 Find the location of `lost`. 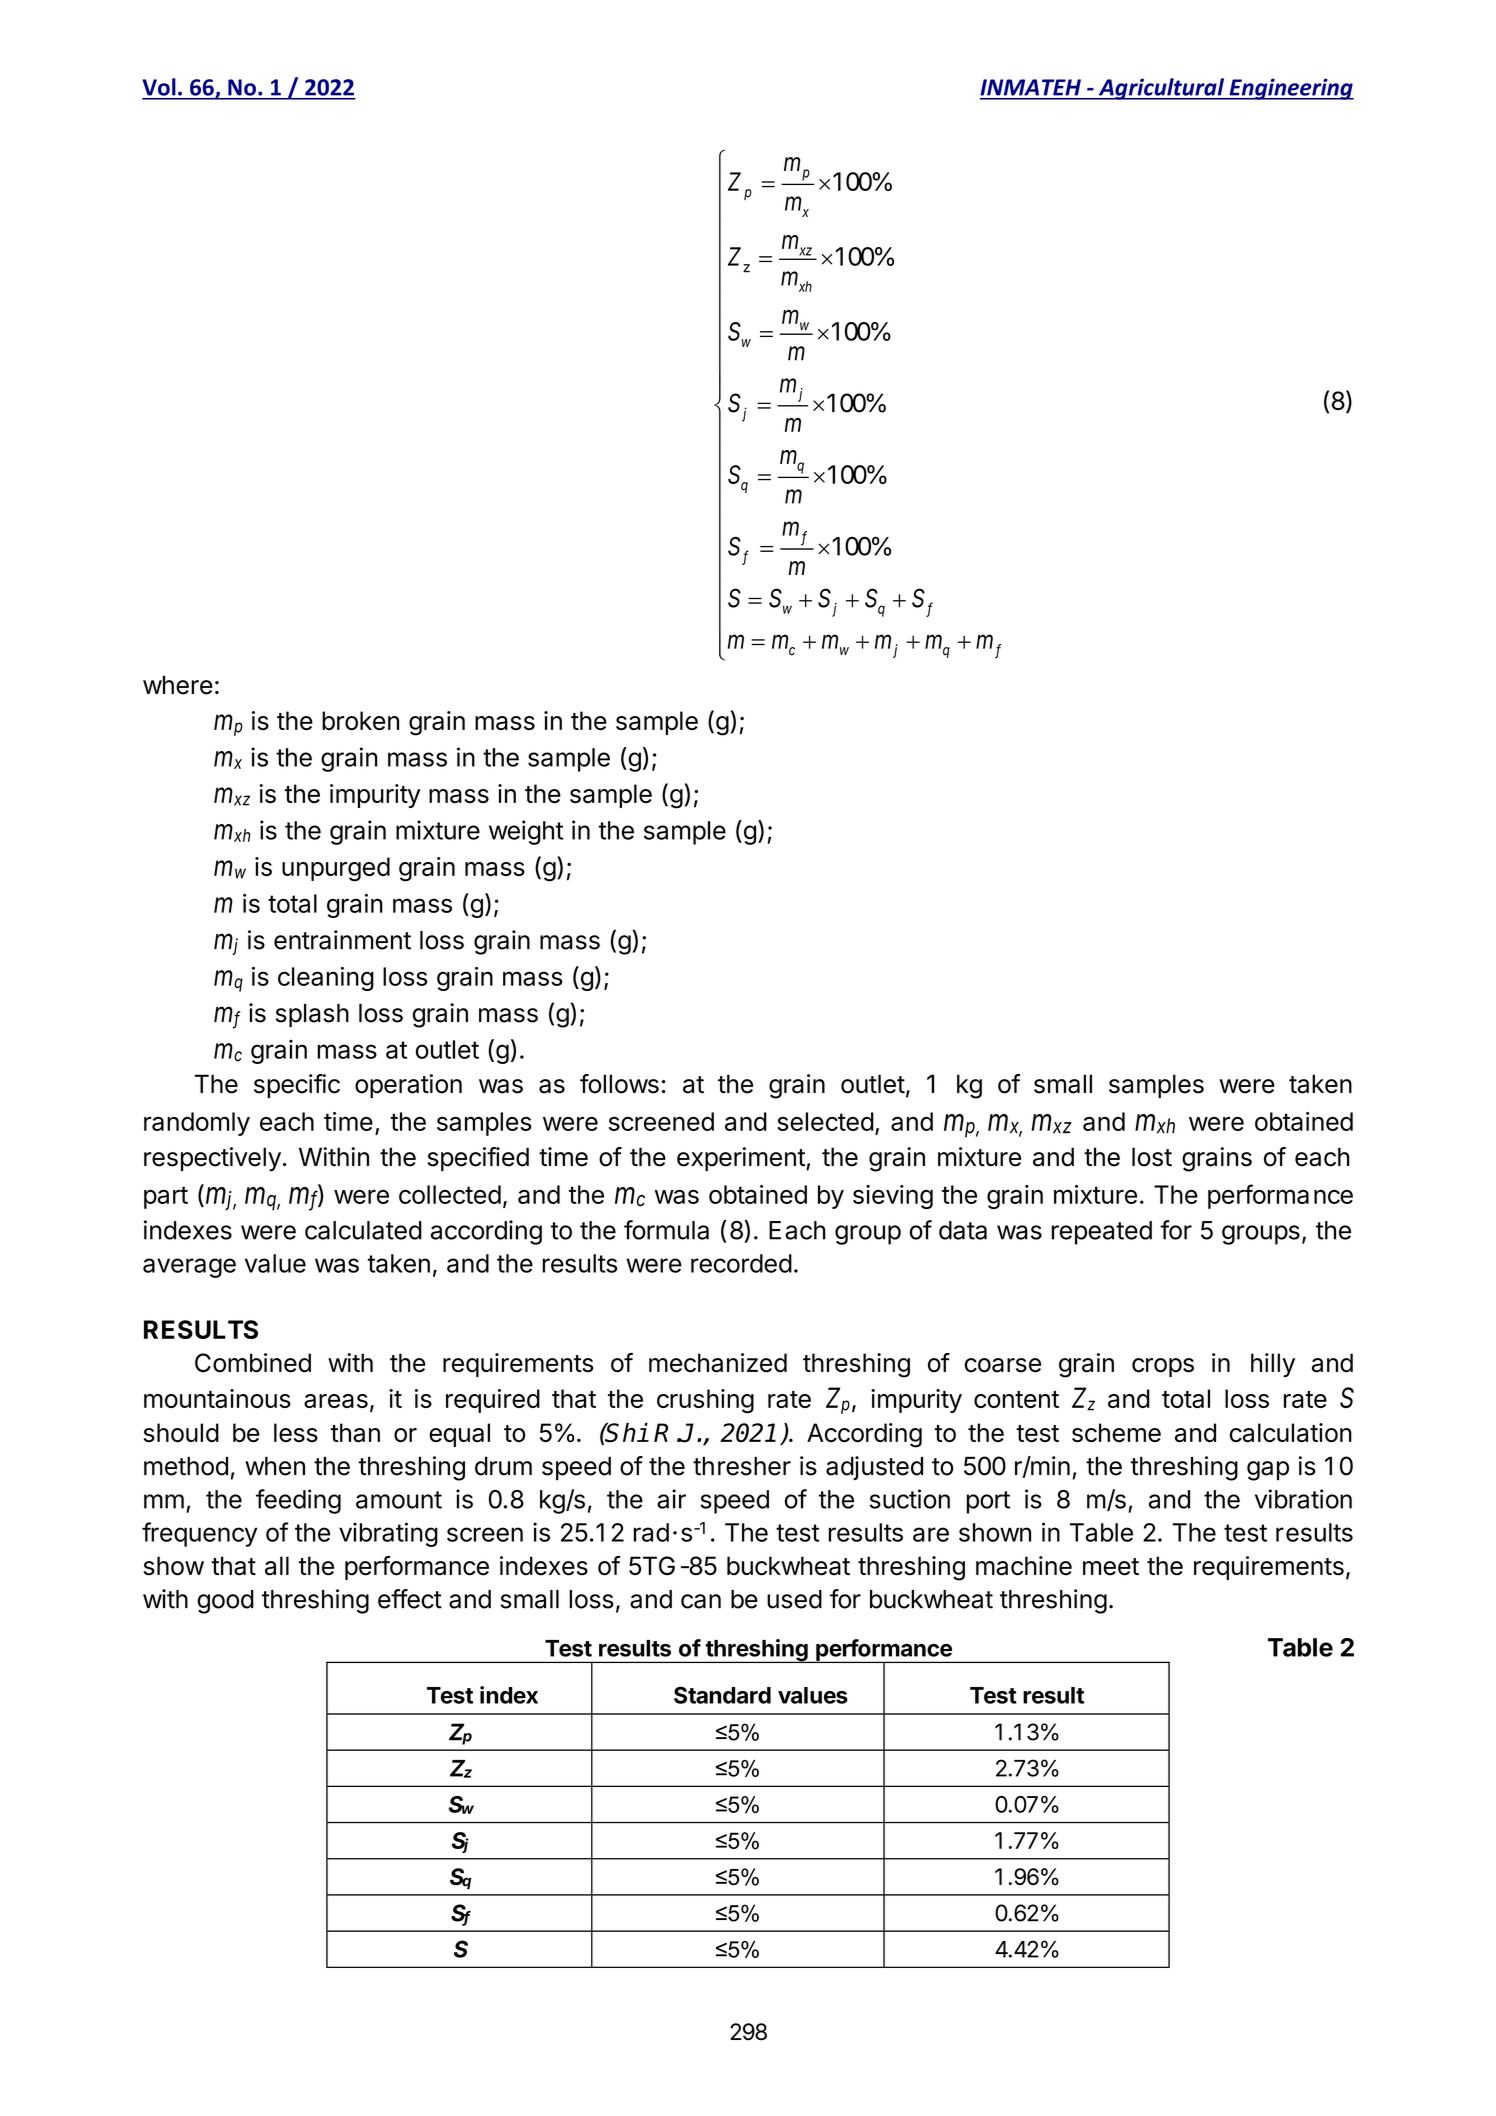

lost is located at coordinates (1152, 1157).
